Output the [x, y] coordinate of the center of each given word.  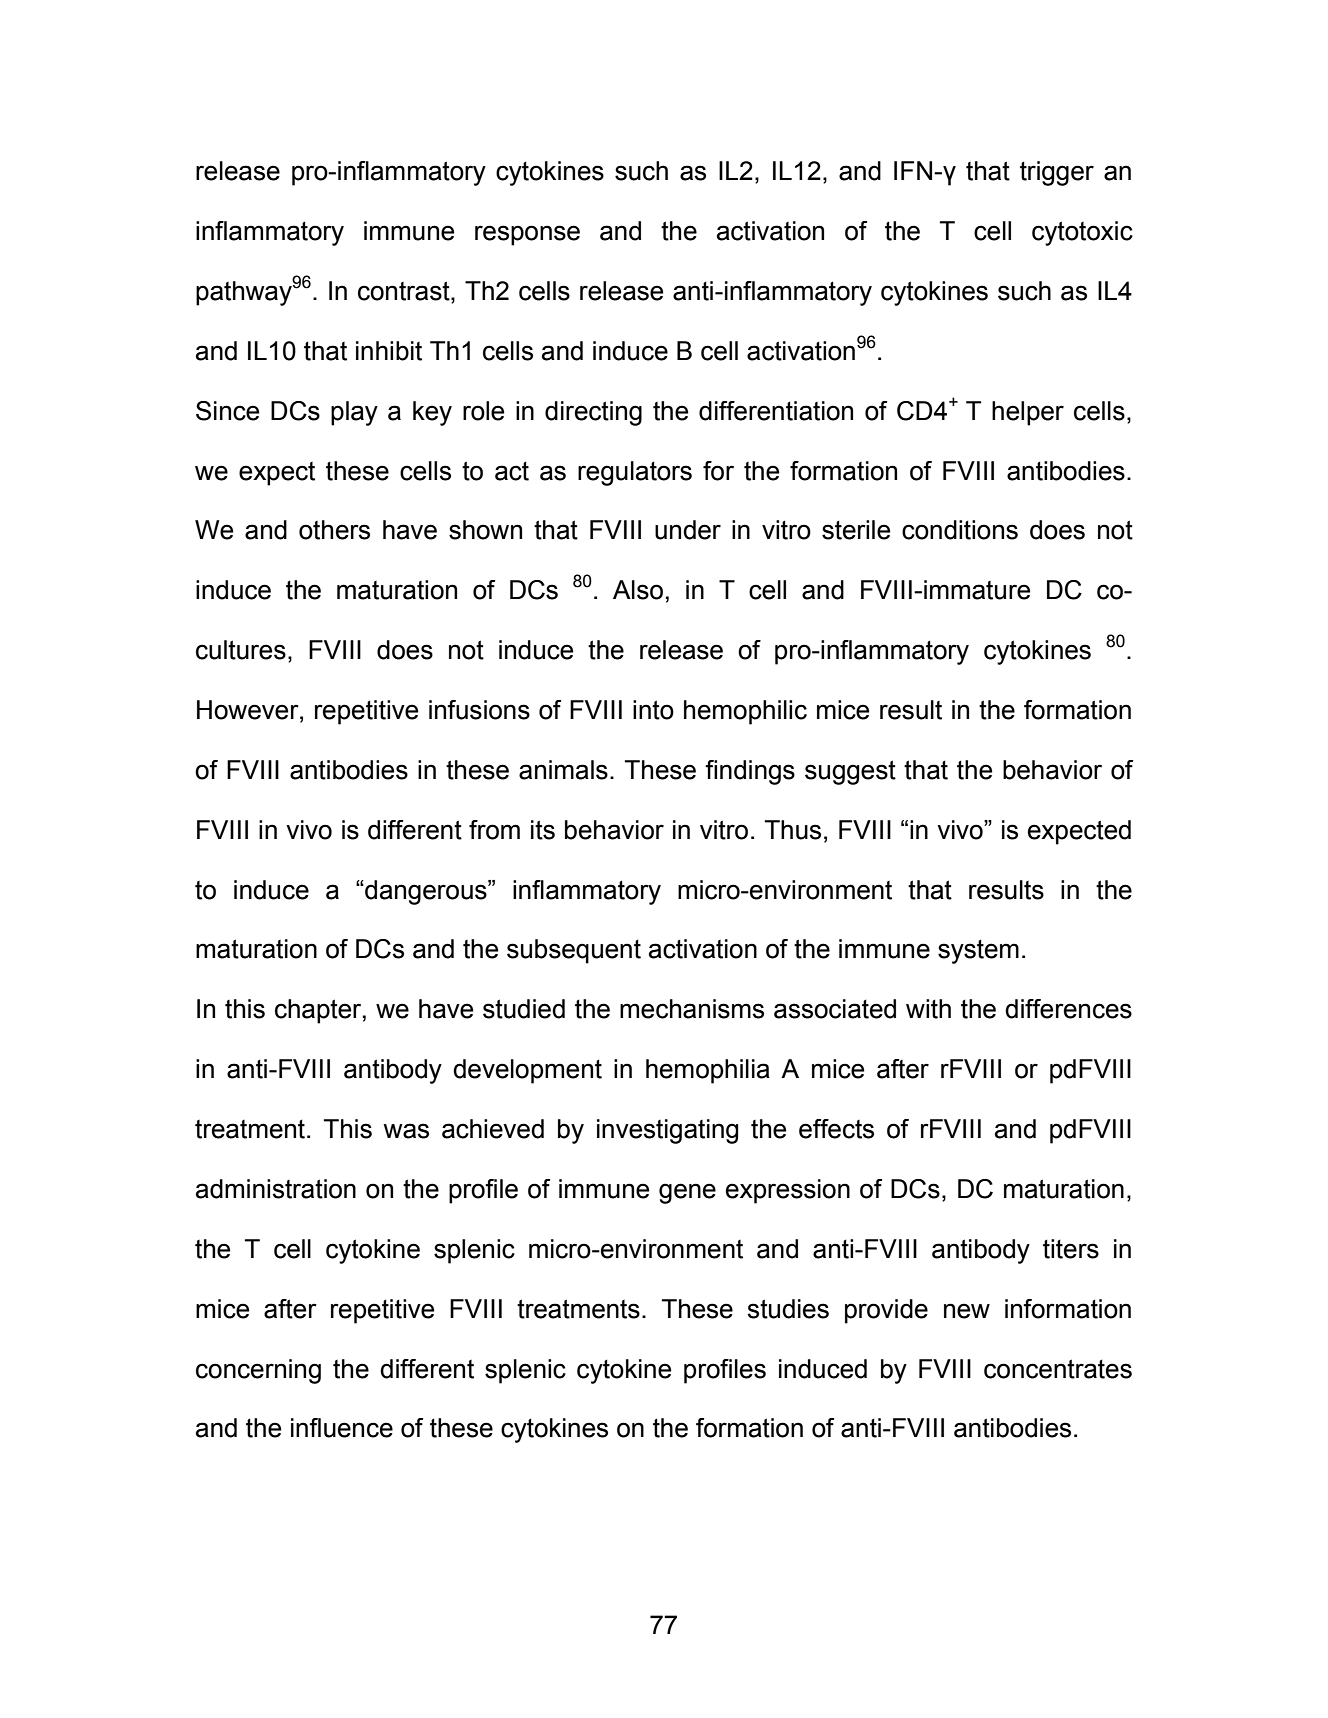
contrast [405, 292]
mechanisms [692, 1009]
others [334, 530]
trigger [1057, 173]
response [527, 235]
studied [524, 1009]
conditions [960, 530]
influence [342, 1428]
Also [638, 590]
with [928, 1009]
